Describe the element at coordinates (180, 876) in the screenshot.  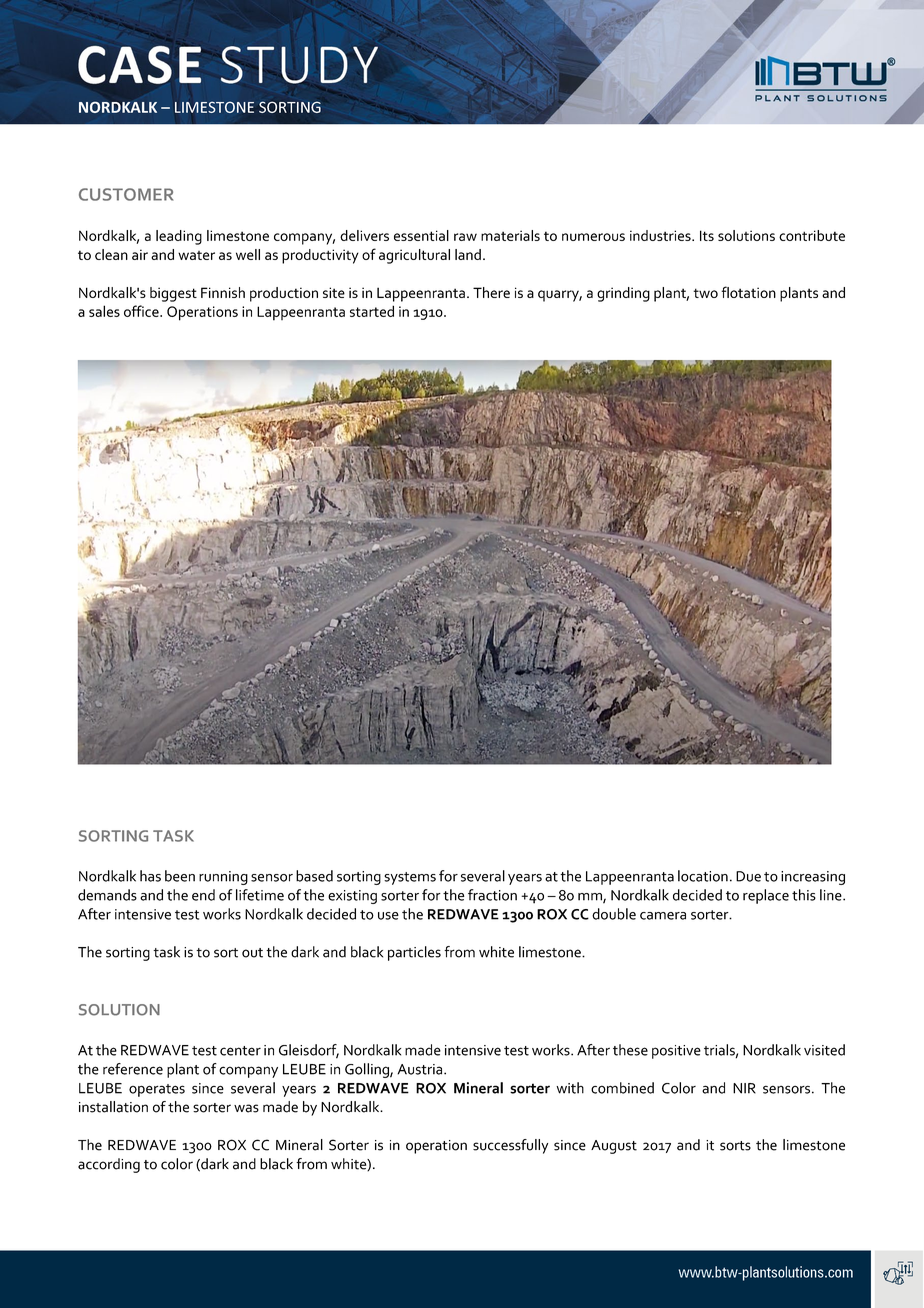
I see `been` at that location.
